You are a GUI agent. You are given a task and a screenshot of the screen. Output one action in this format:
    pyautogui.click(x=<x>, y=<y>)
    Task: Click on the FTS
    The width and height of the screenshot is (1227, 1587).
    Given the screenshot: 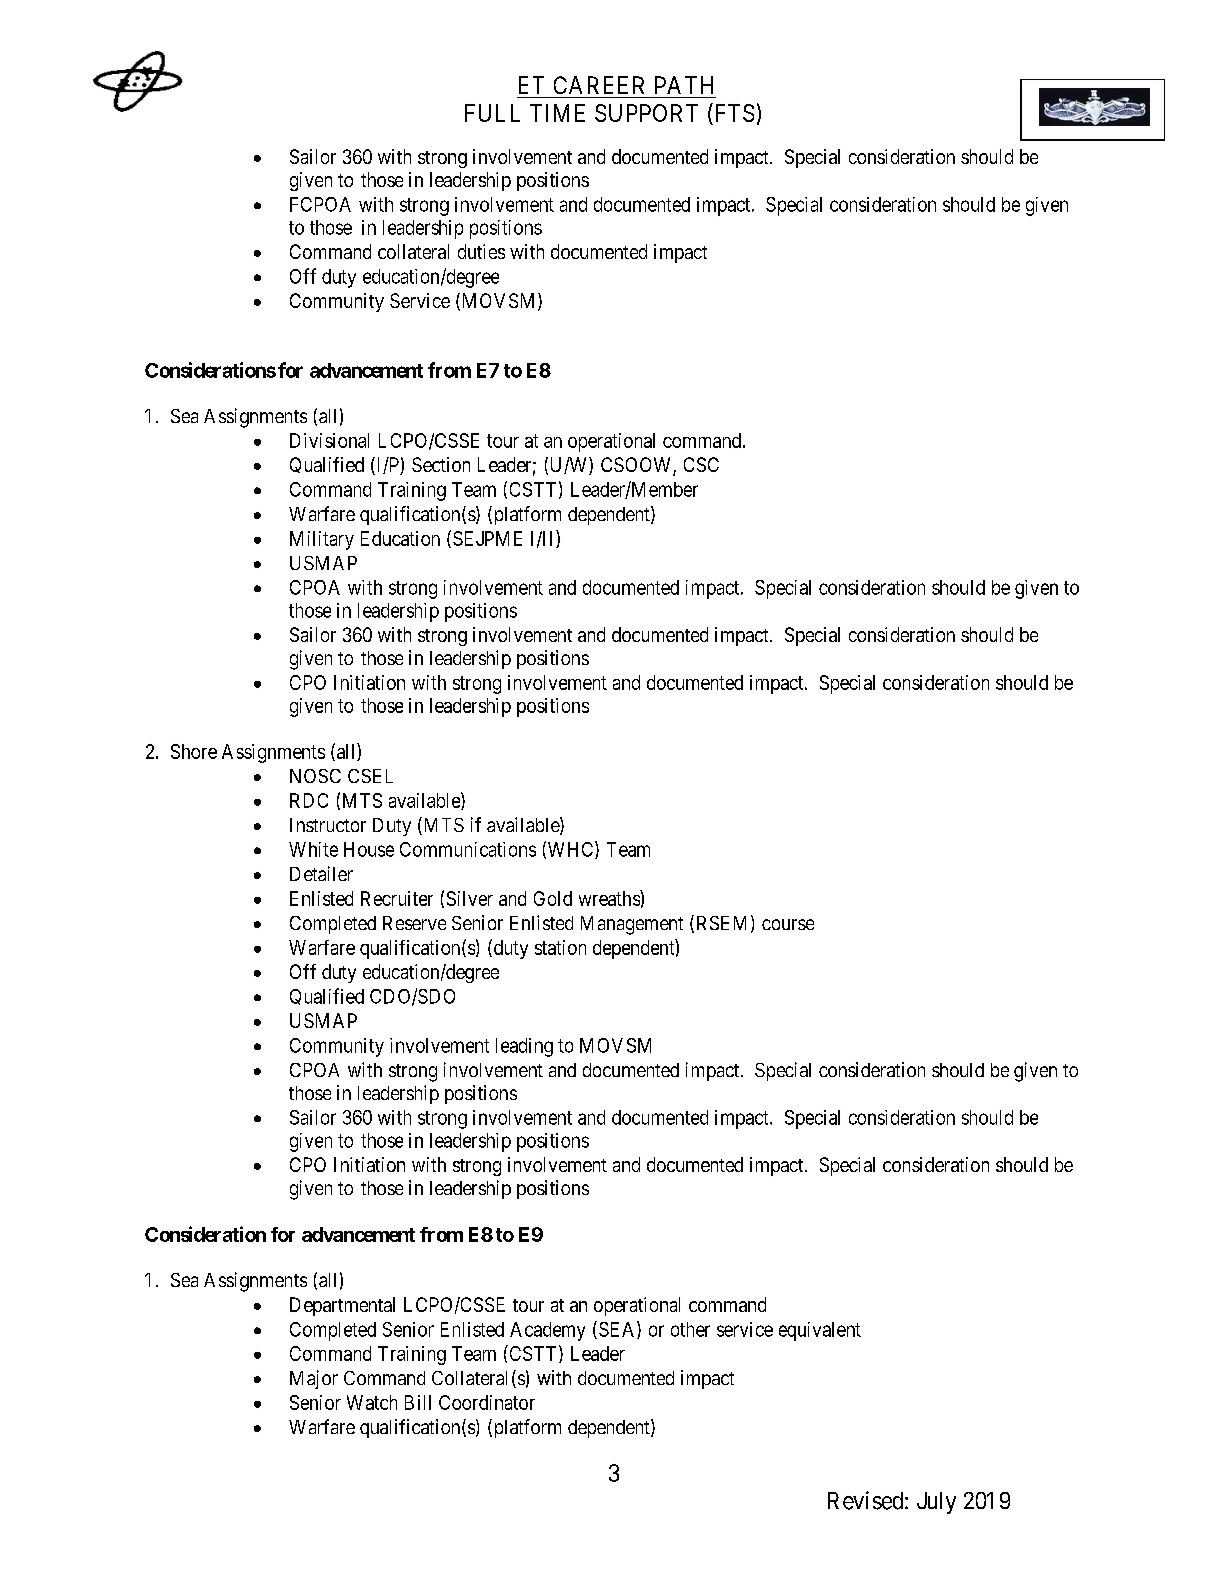 What is the action you would take?
    pyautogui.click(x=733, y=112)
